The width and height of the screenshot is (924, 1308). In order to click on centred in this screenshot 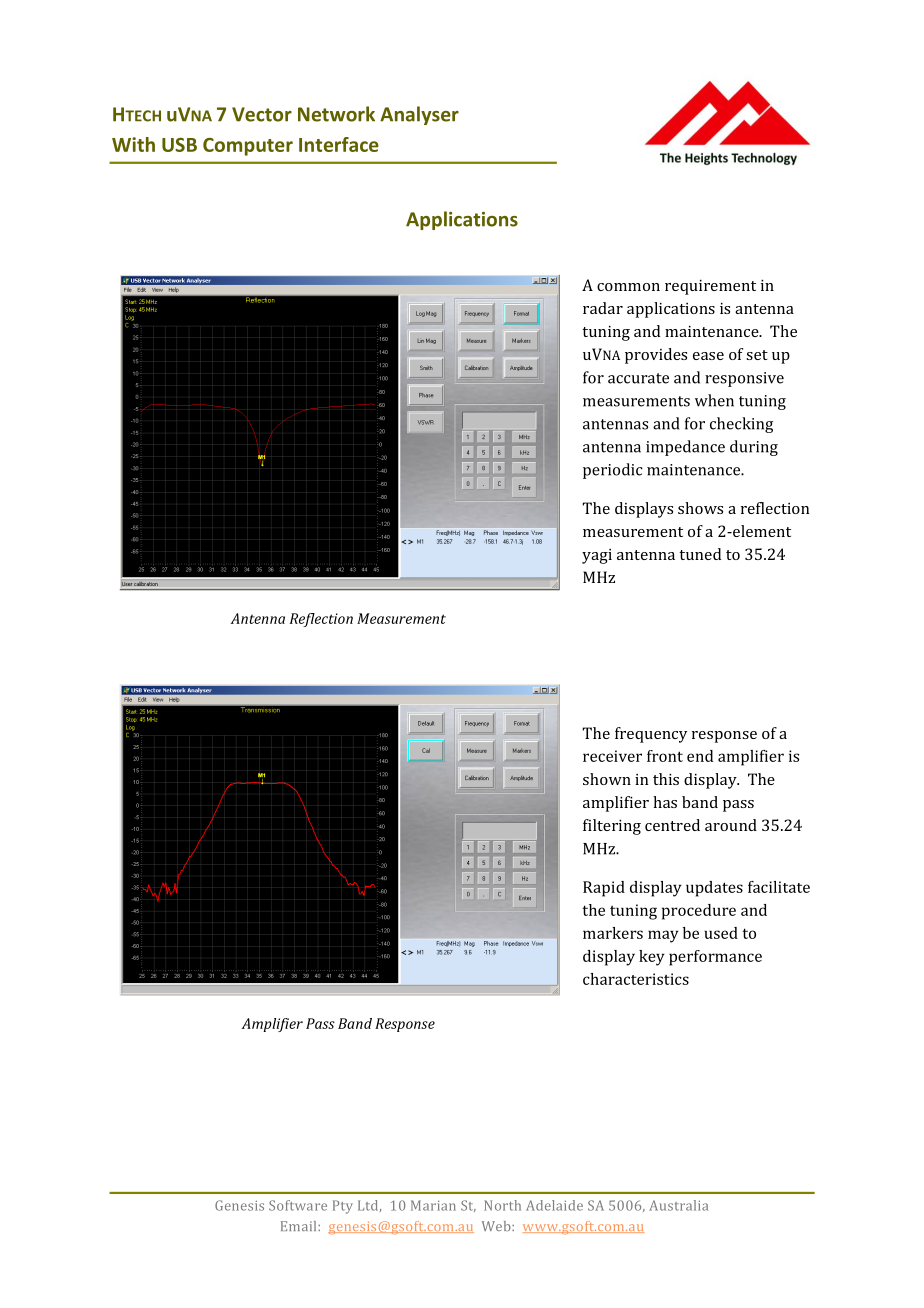, I will do `click(672, 825)`.
